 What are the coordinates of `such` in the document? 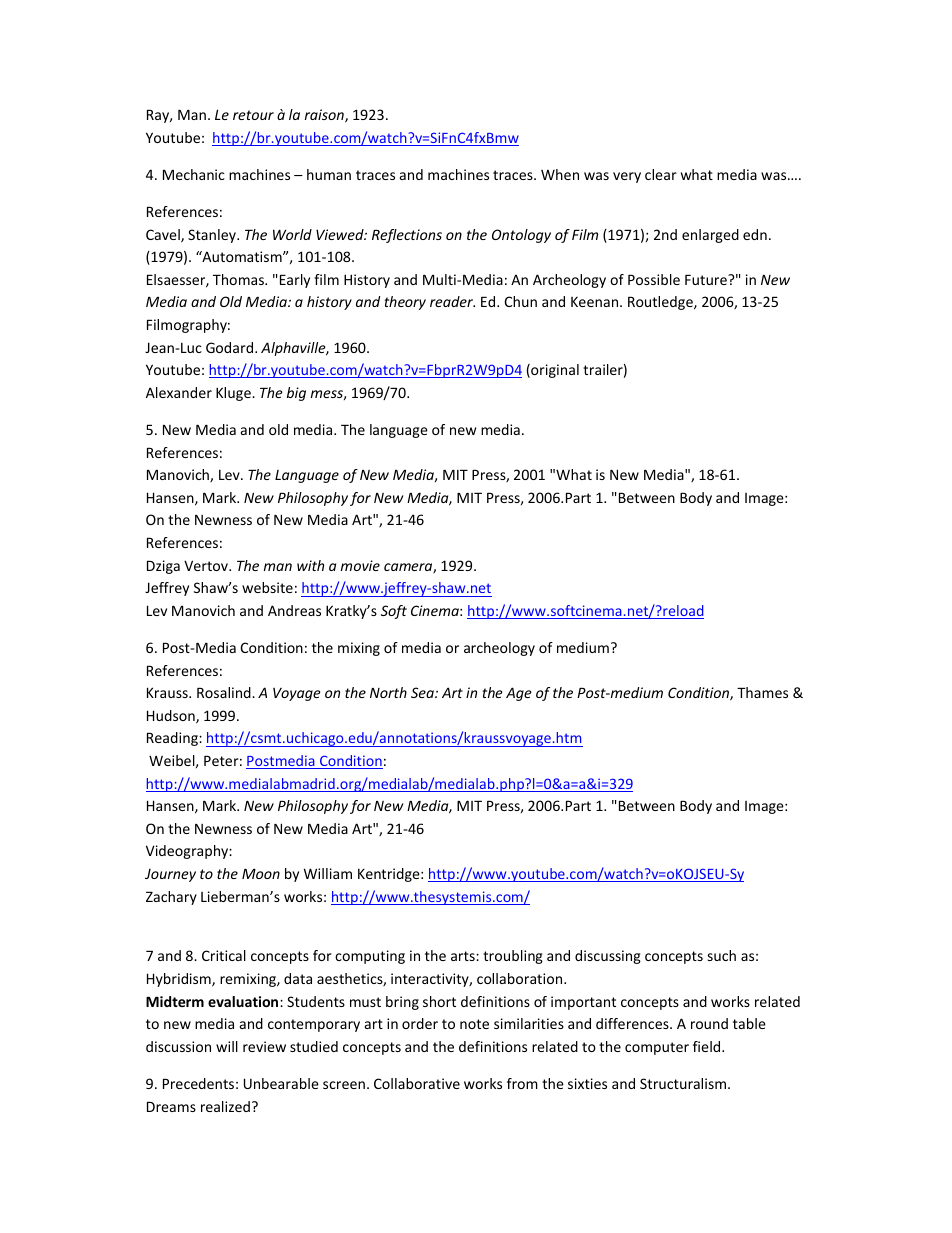 It's located at (722, 955).
